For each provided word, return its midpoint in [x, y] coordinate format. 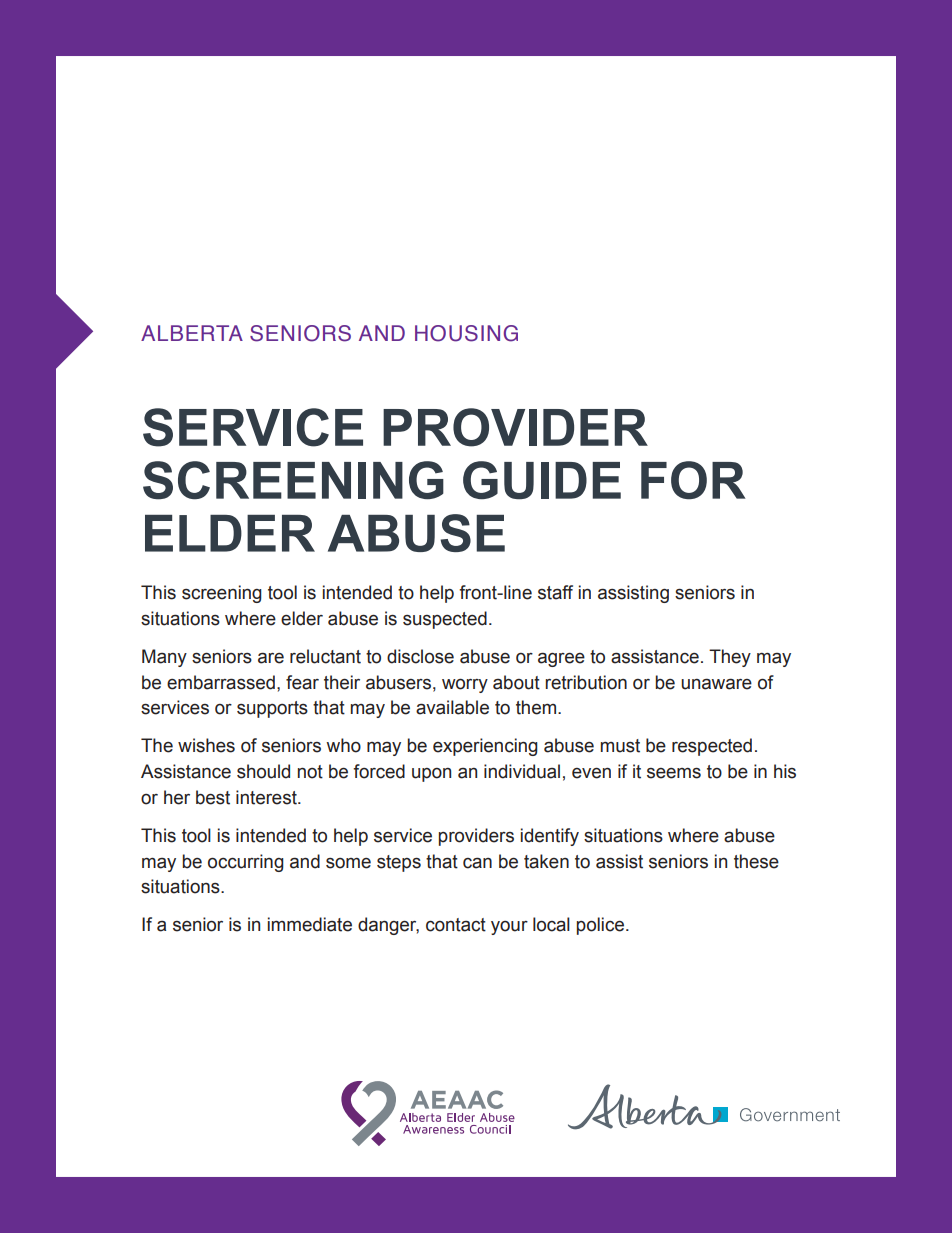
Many [164, 658]
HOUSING [466, 333]
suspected [445, 620]
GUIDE [542, 480]
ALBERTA [192, 333]
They [730, 658]
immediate [310, 924]
